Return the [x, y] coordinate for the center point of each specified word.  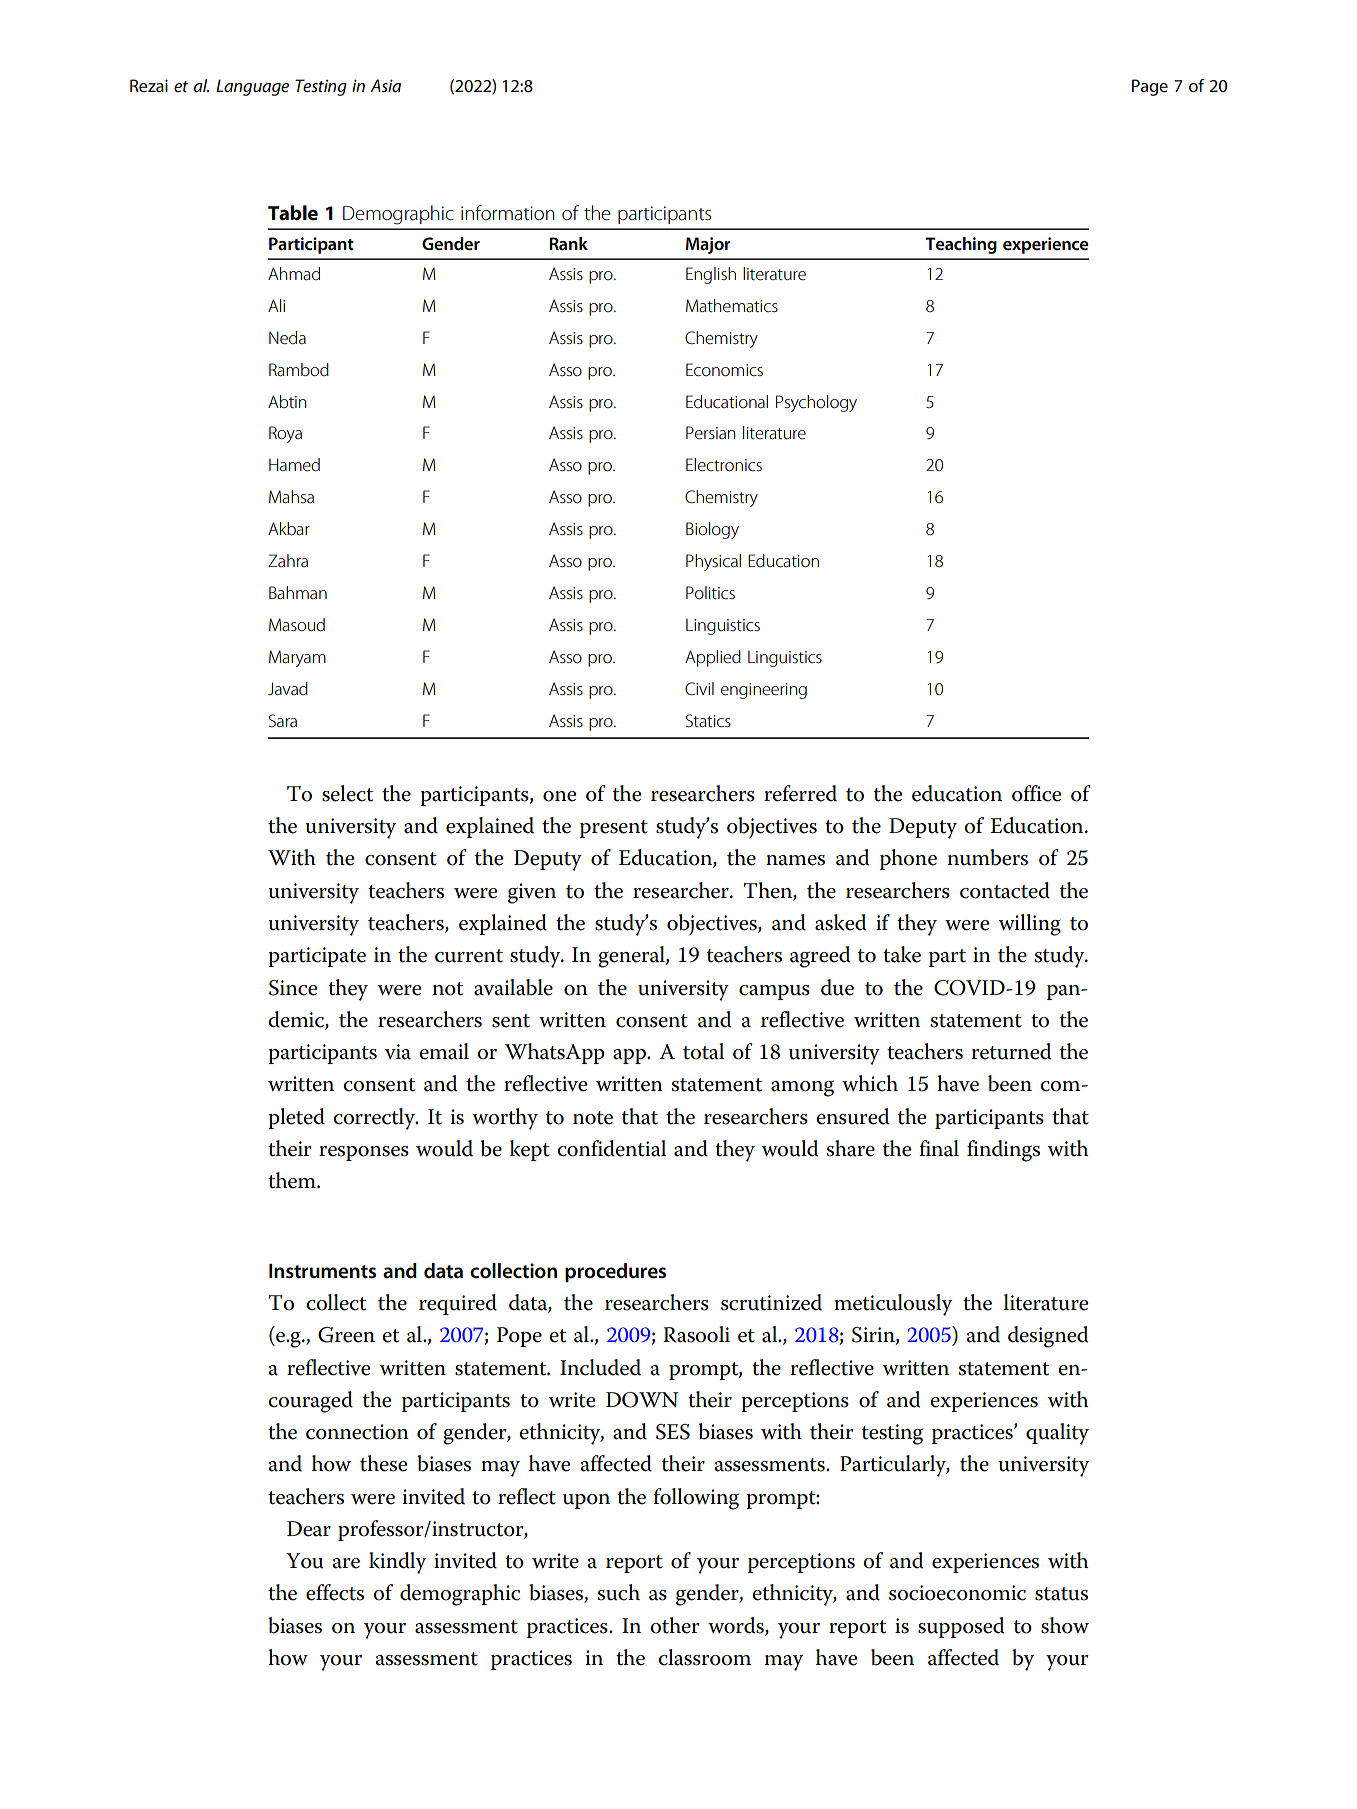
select [347, 793]
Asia [385, 85]
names [795, 860]
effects [335, 1592]
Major [708, 245]
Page [1150, 87]
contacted [1005, 890]
